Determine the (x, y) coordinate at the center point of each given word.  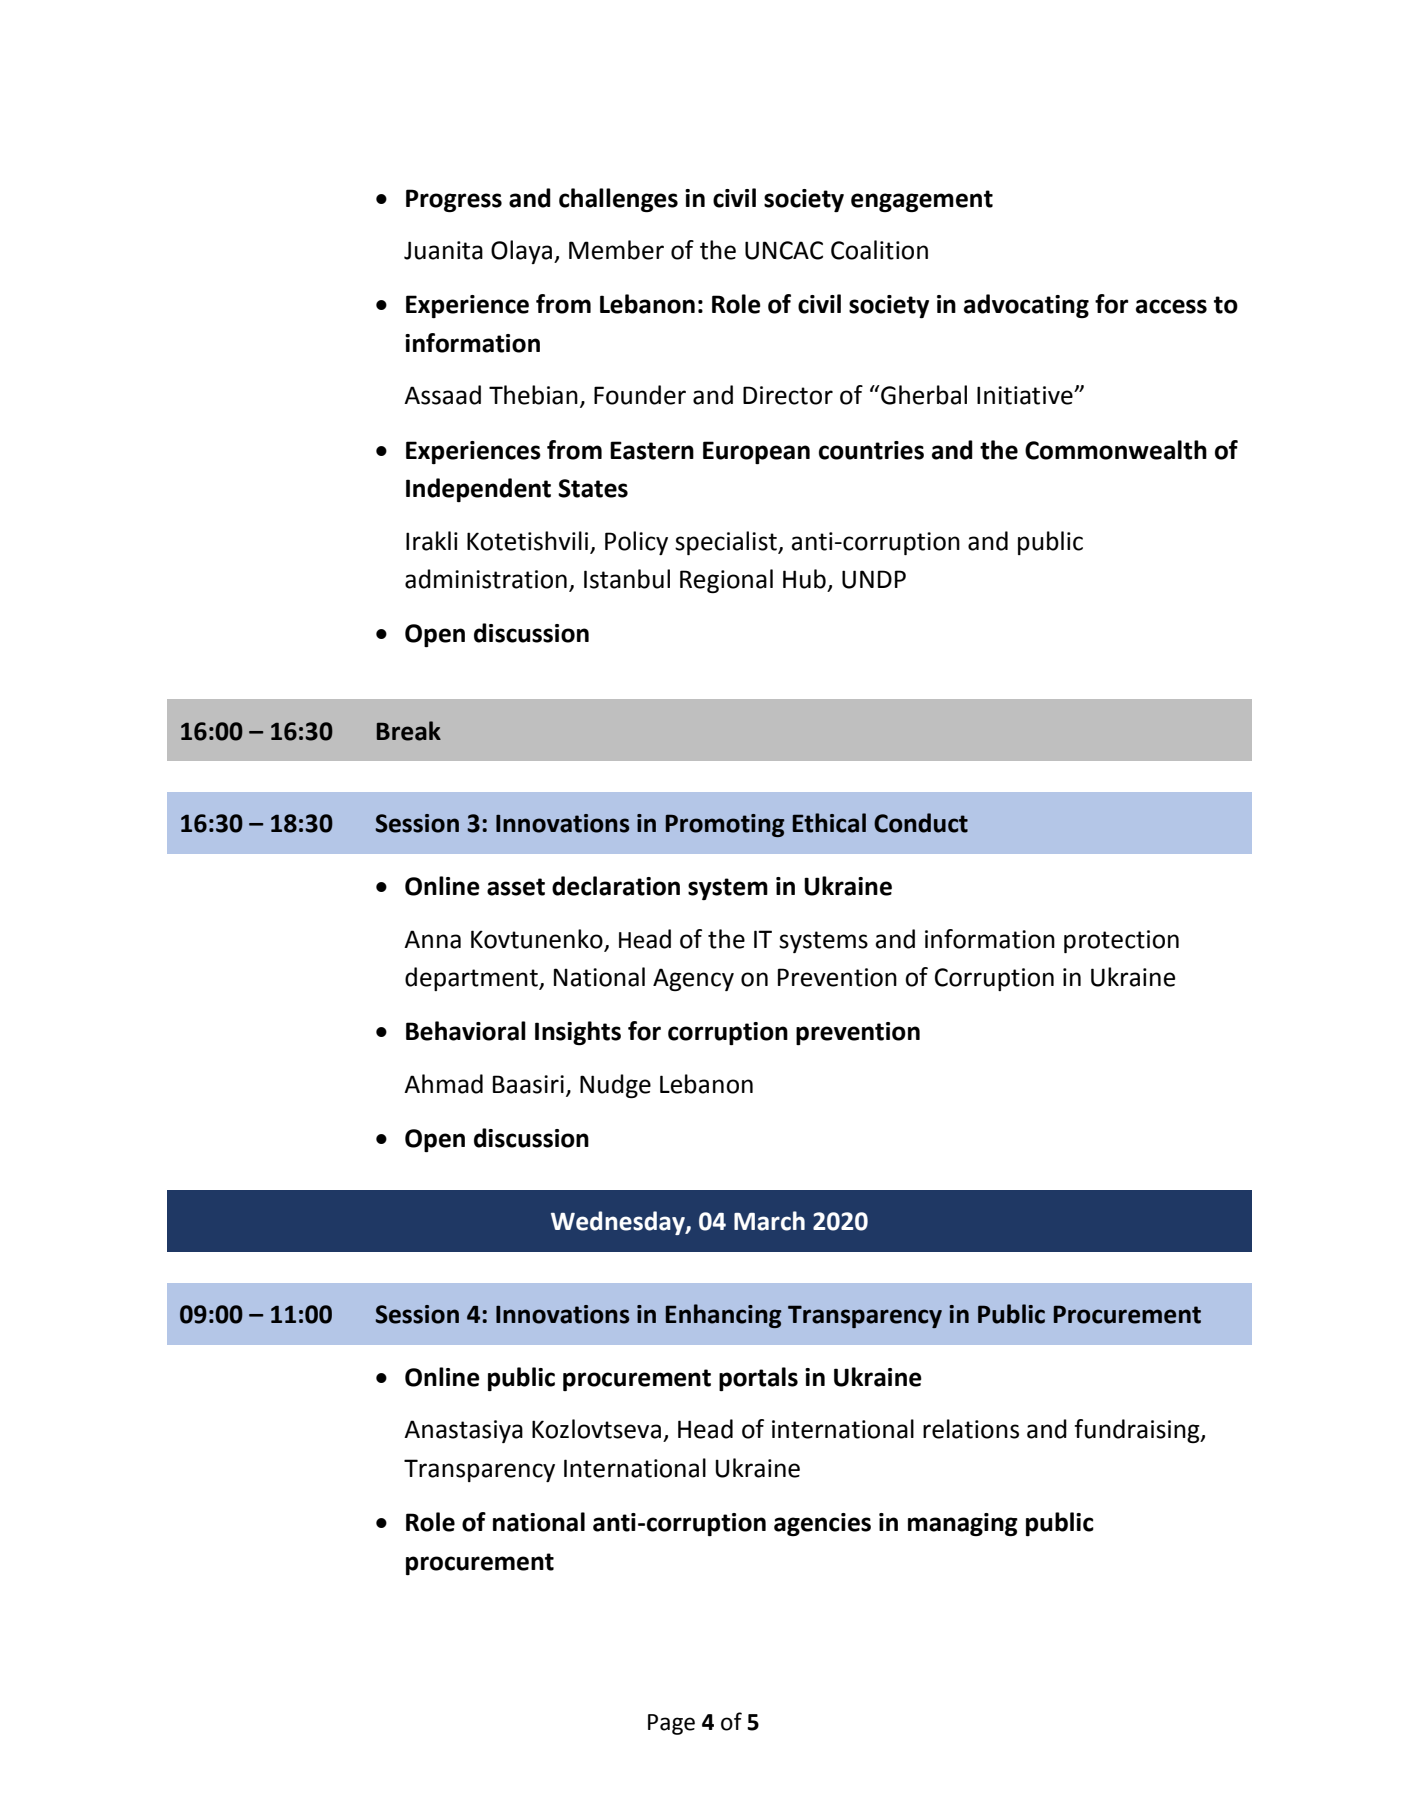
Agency (693, 979)
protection (1121, 941)
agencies (822, 1524)
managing (963, 1524)
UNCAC (784, 250)
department (472, 979)
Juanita (443, 250)
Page (671, 1724)
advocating (1026, 306)
